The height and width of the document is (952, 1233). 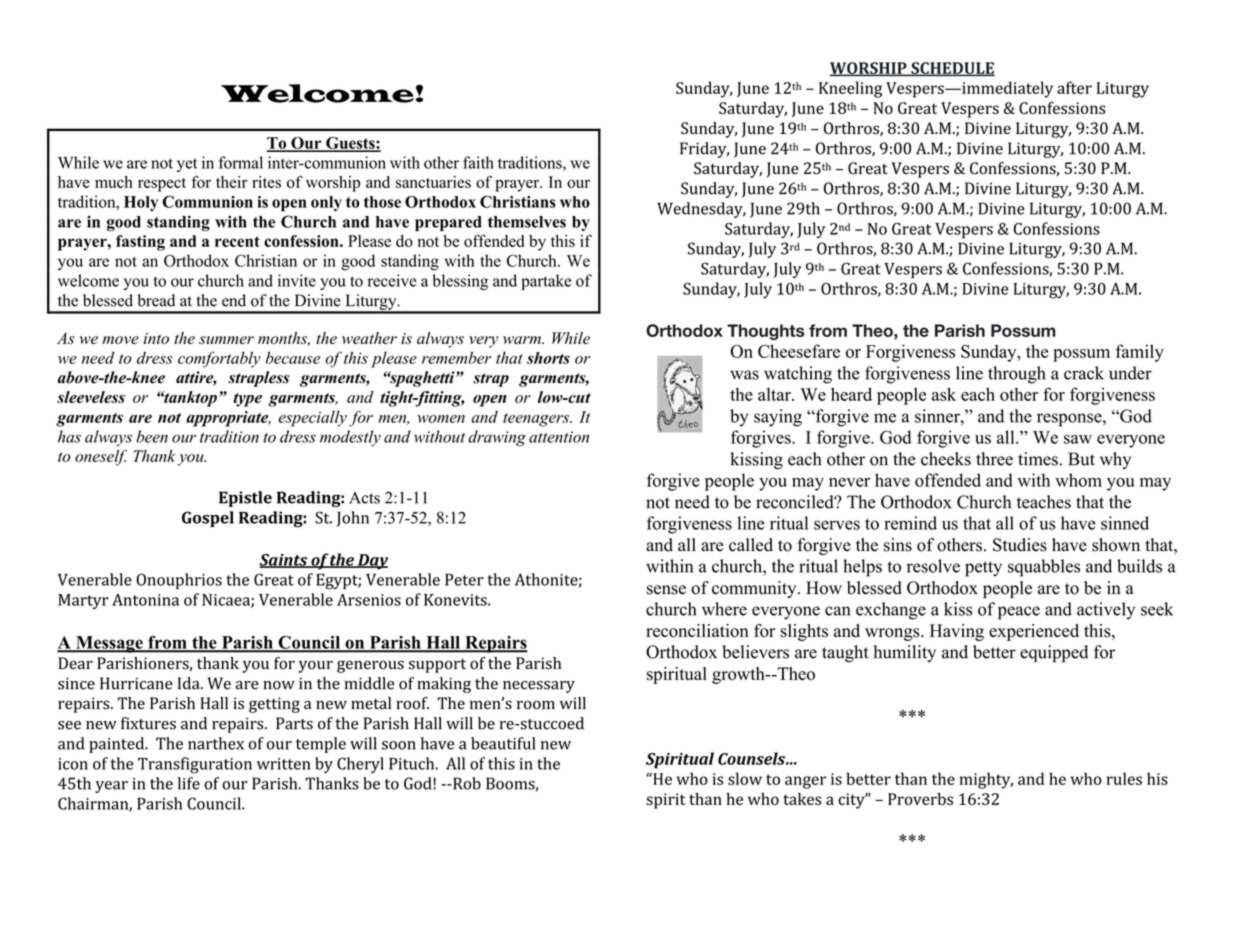 What do you see at coordinates (208, 519) in the document?
I see `Gospel` at bounding box center [208, 519].
